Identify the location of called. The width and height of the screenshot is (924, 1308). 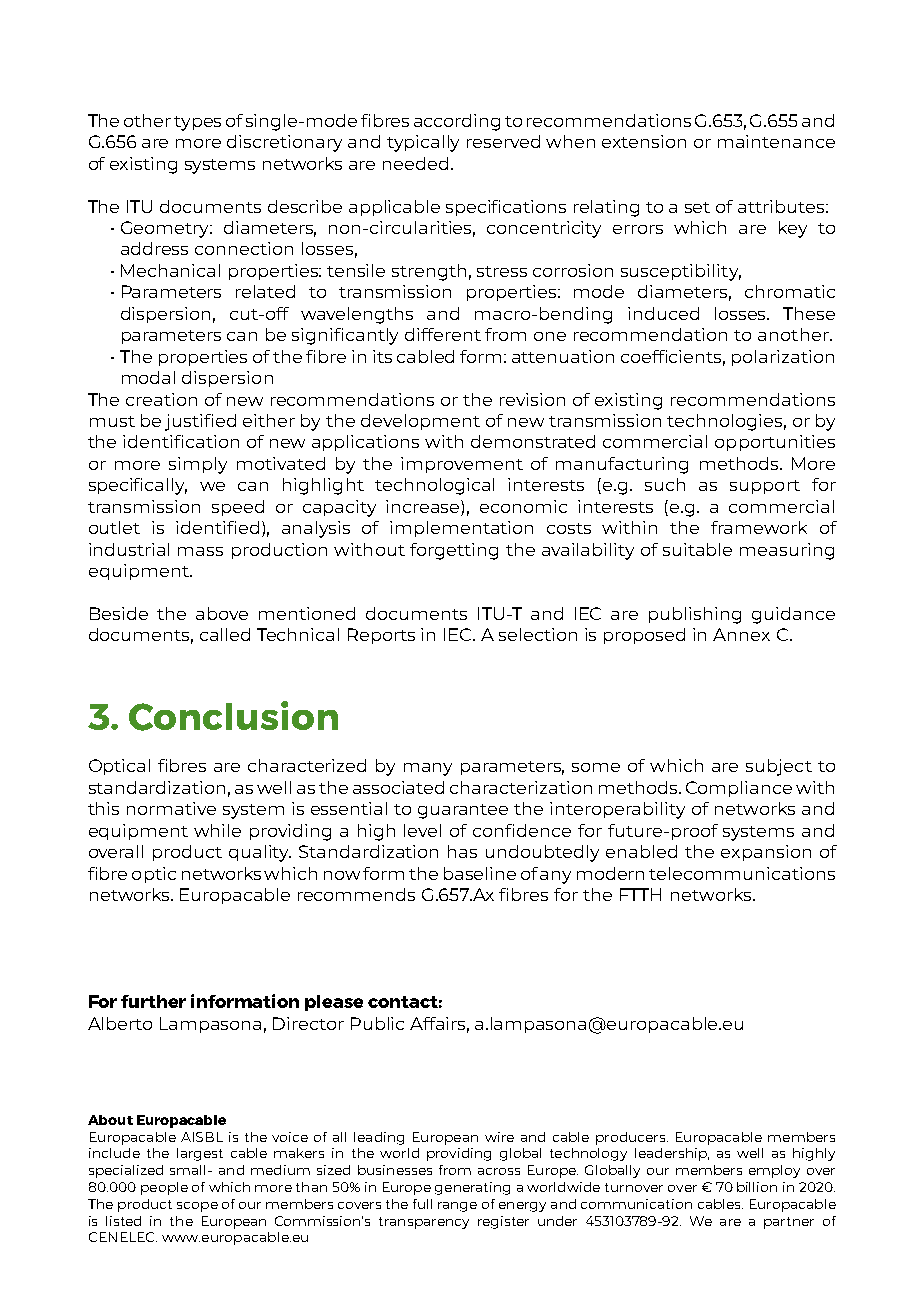
(225, 634).
